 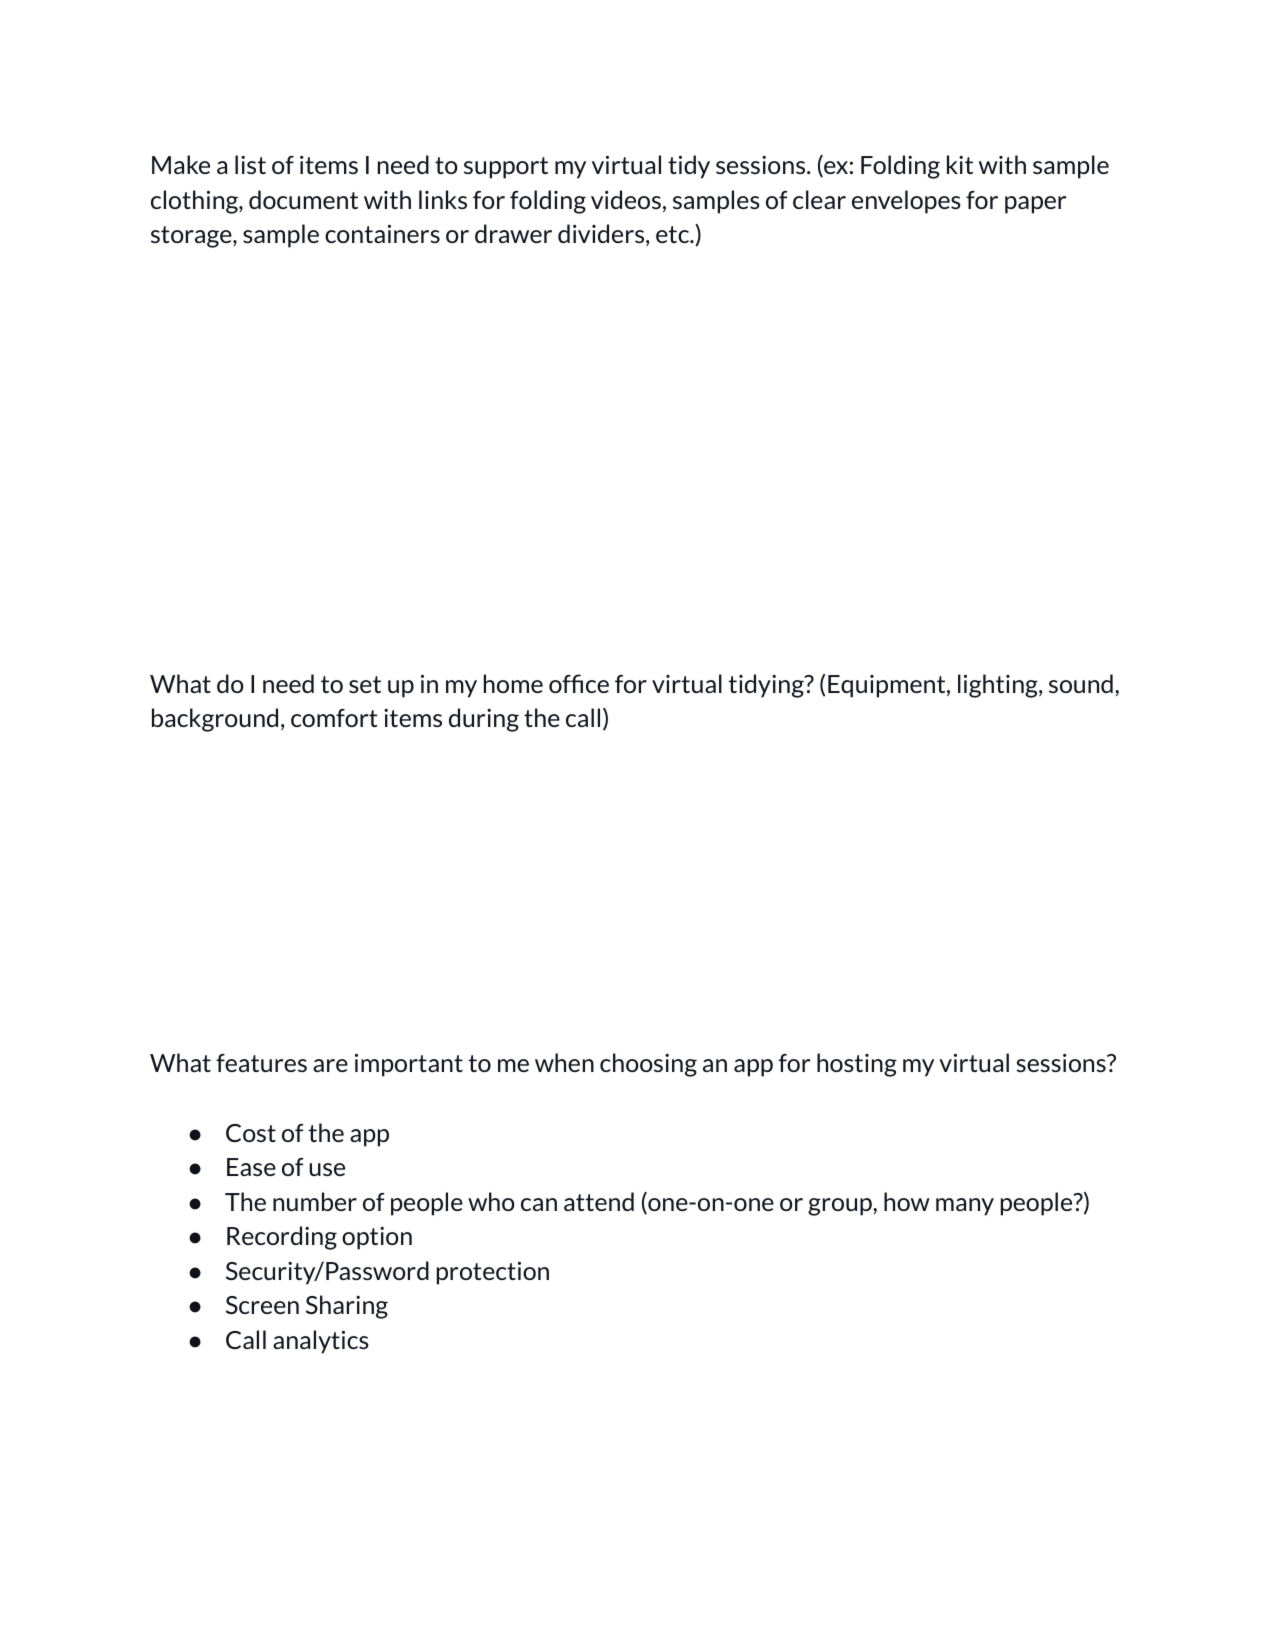 I want to click on paper, so click(x=1035, y=205).
